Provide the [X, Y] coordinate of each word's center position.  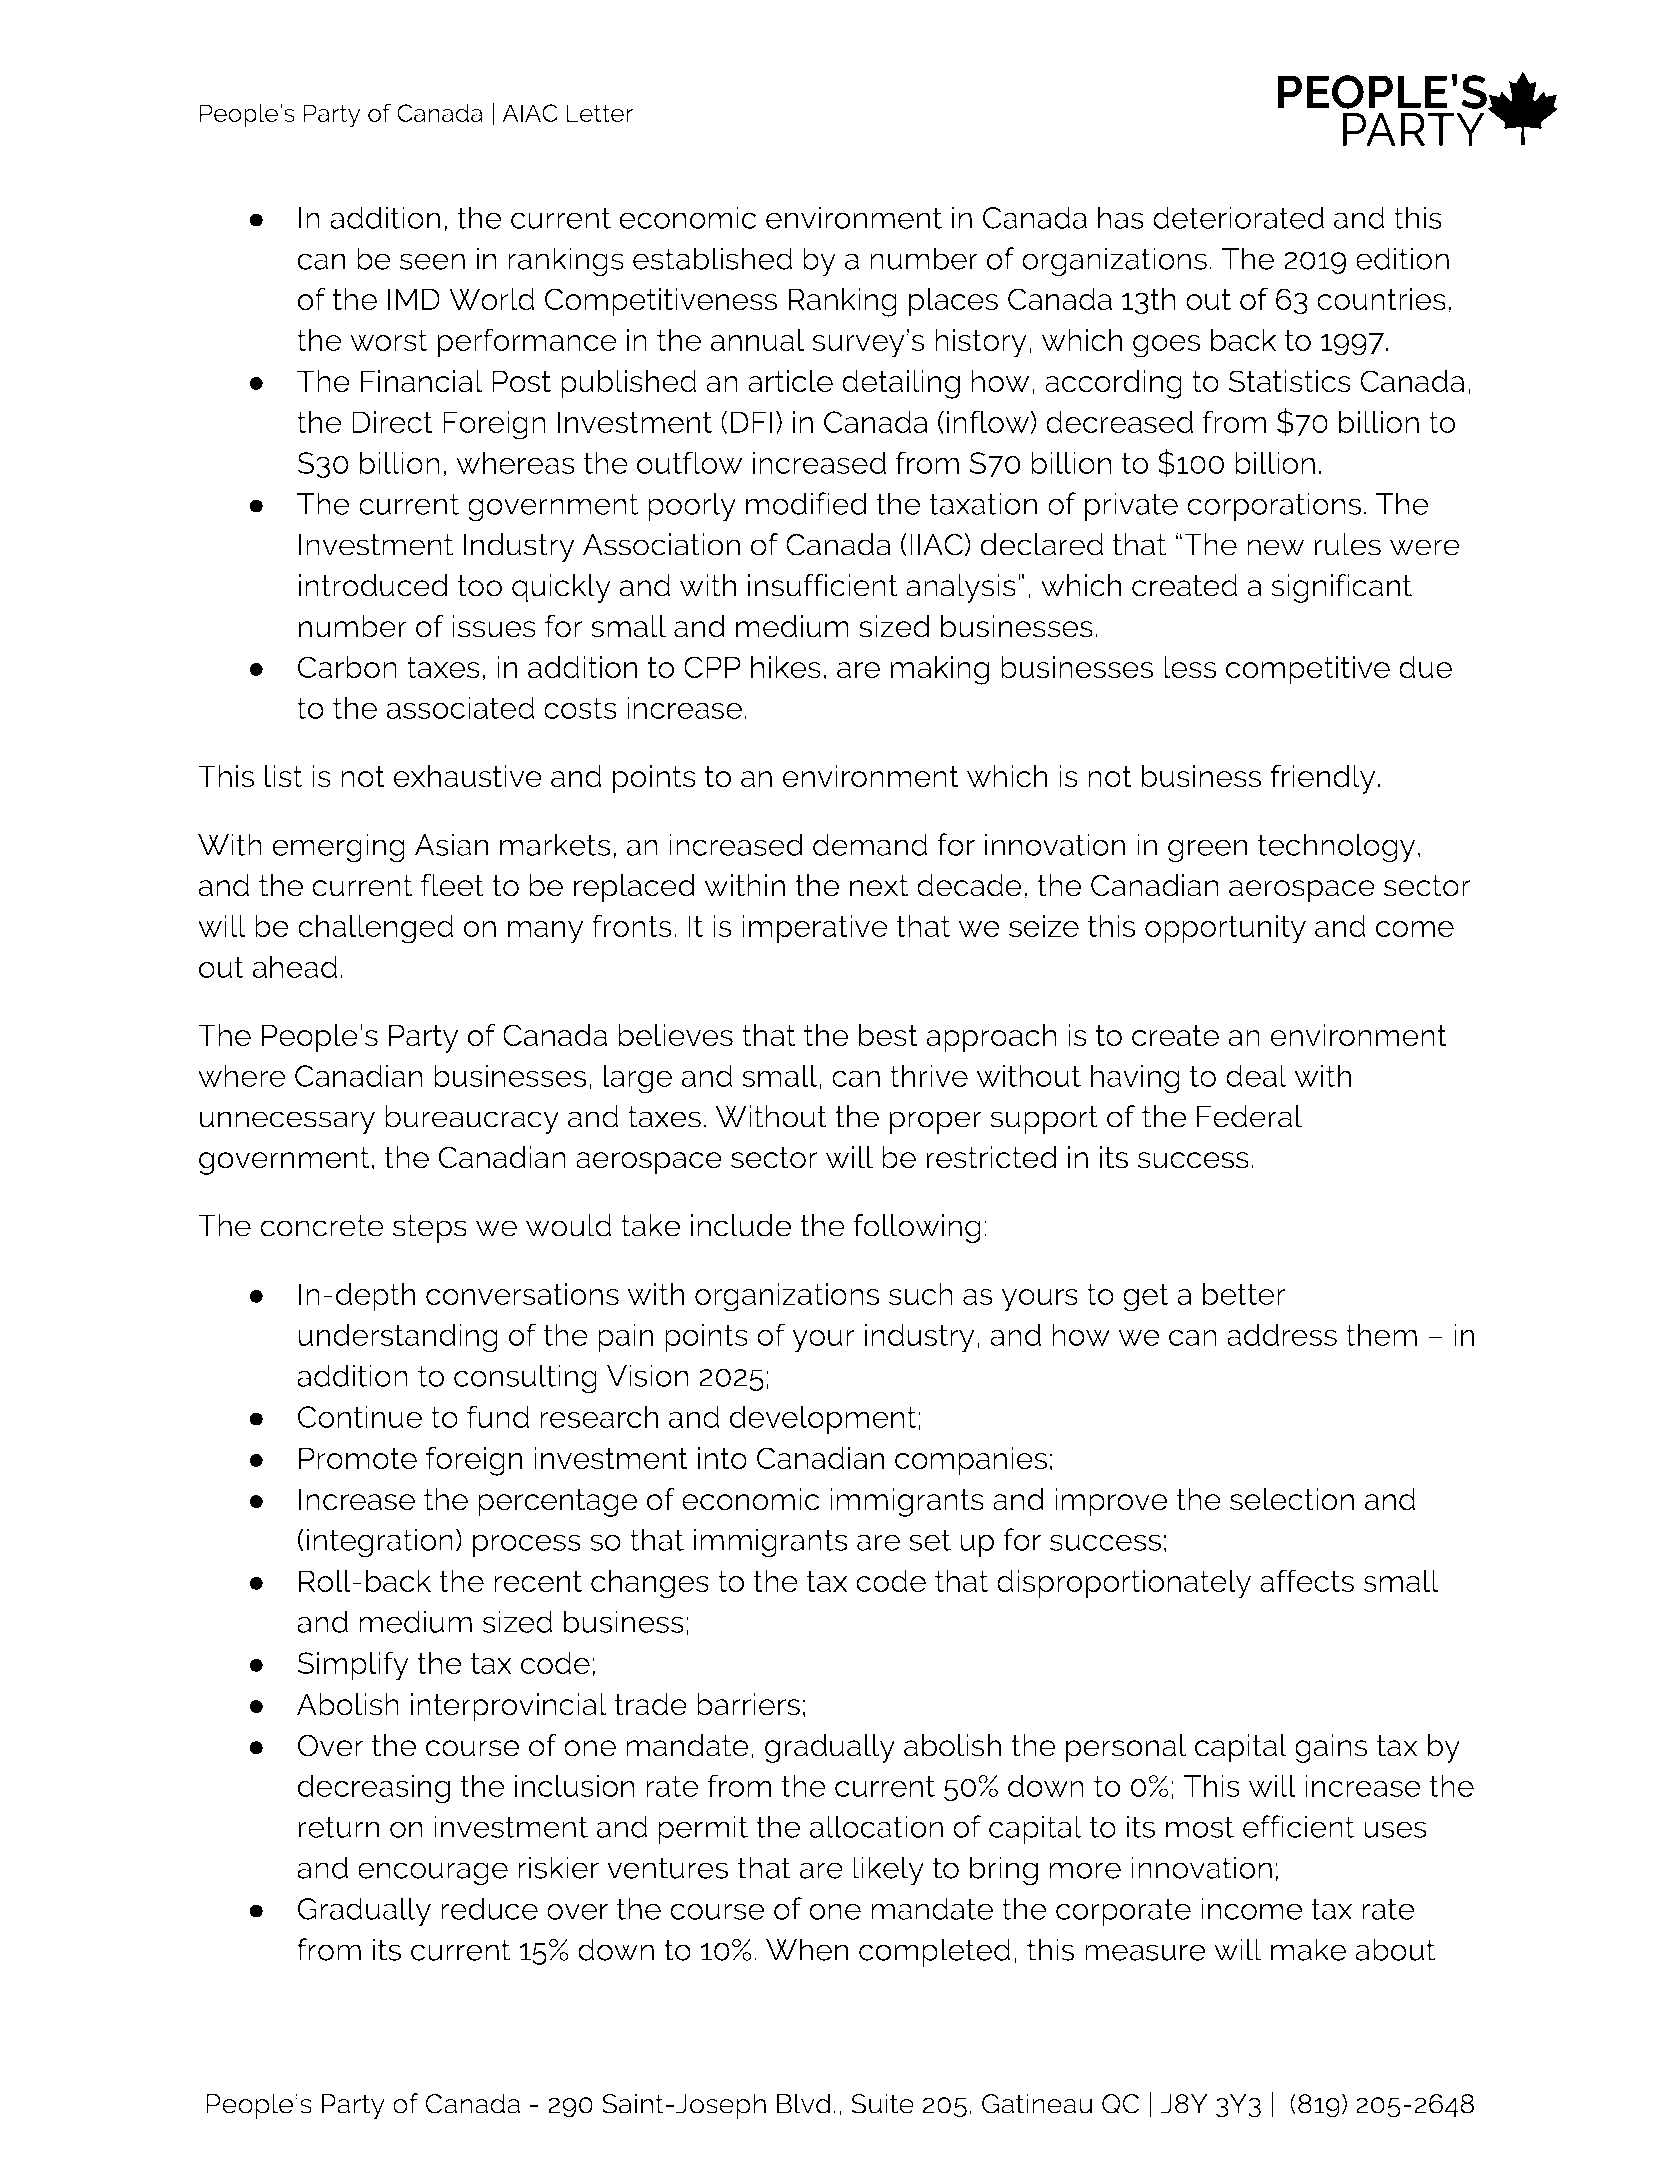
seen [432, 261]
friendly [1323, 779]
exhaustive [468, 776]
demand [870, 844]
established [713, 258]
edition [1402, 258]
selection [1292, 1499]
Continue [360, 1416]
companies [971, 1461]
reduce [489, 1908]
